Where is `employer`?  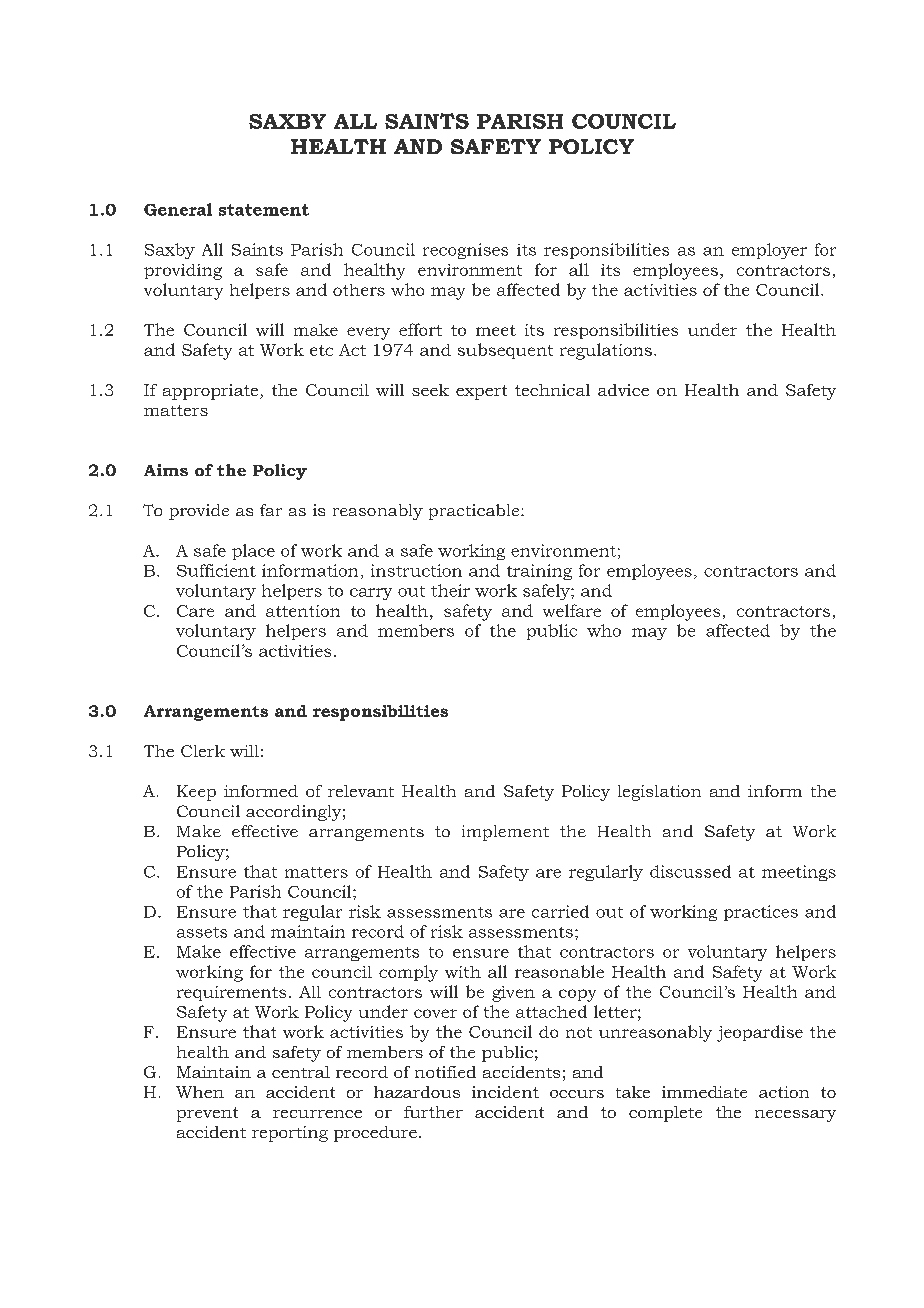
employer is located at coordinates (769, 251).
